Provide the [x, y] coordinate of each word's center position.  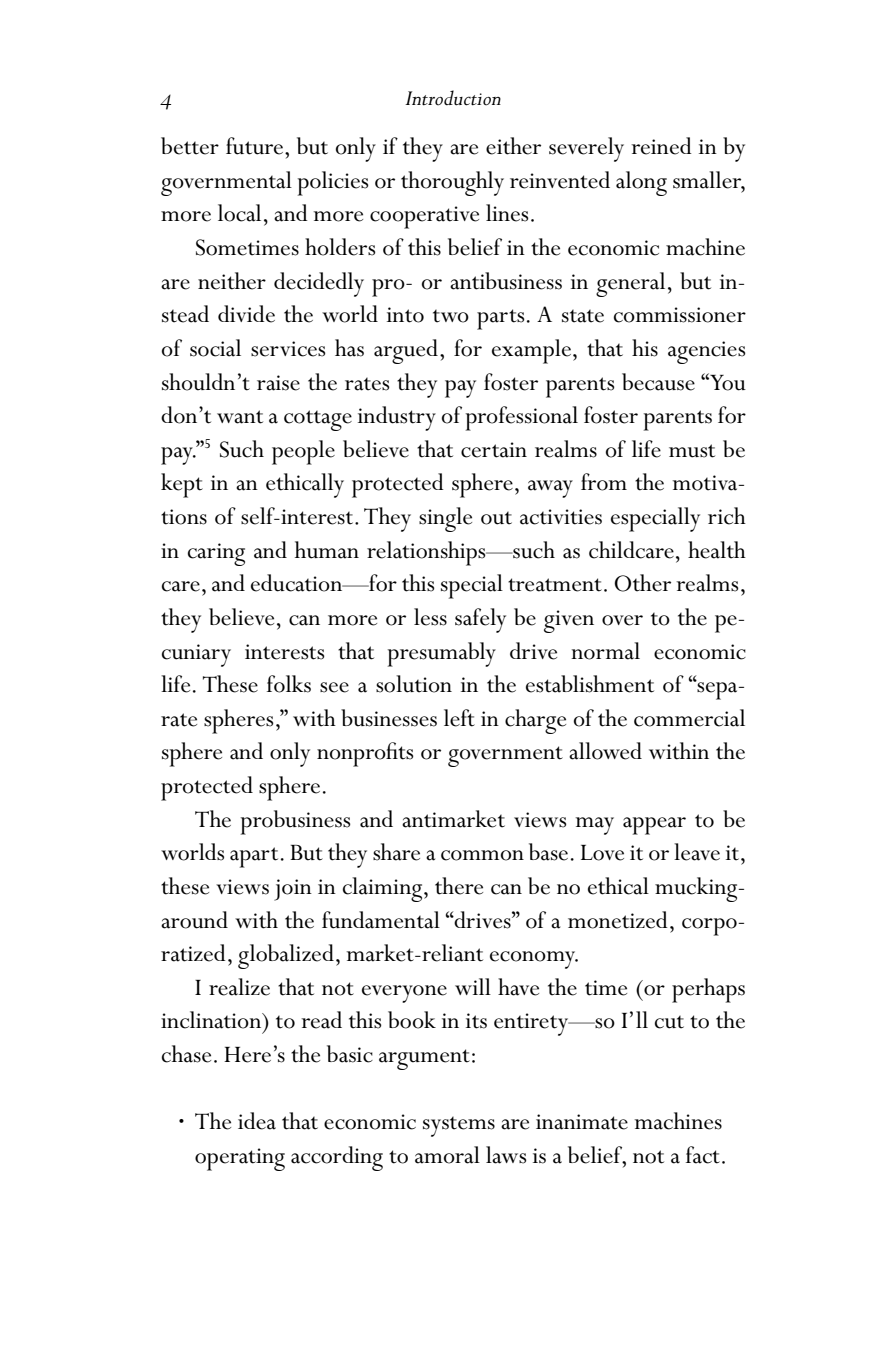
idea [257, 1121]
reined [661, 146]
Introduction [453, 98]
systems [459, 1127]
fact [703, 1155]
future [256, 146]
